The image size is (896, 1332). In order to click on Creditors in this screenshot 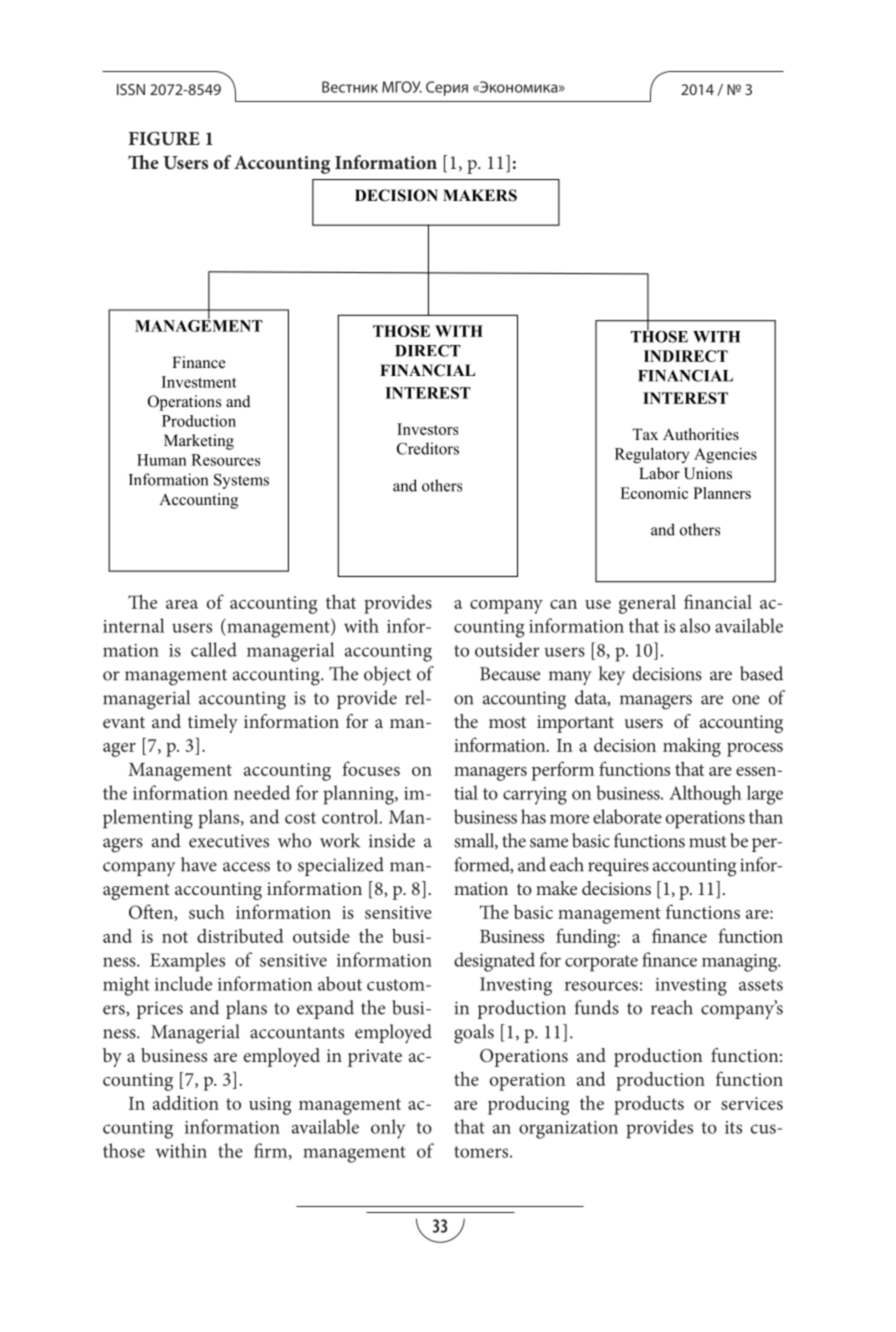, I will do `click(428, 448)`.
